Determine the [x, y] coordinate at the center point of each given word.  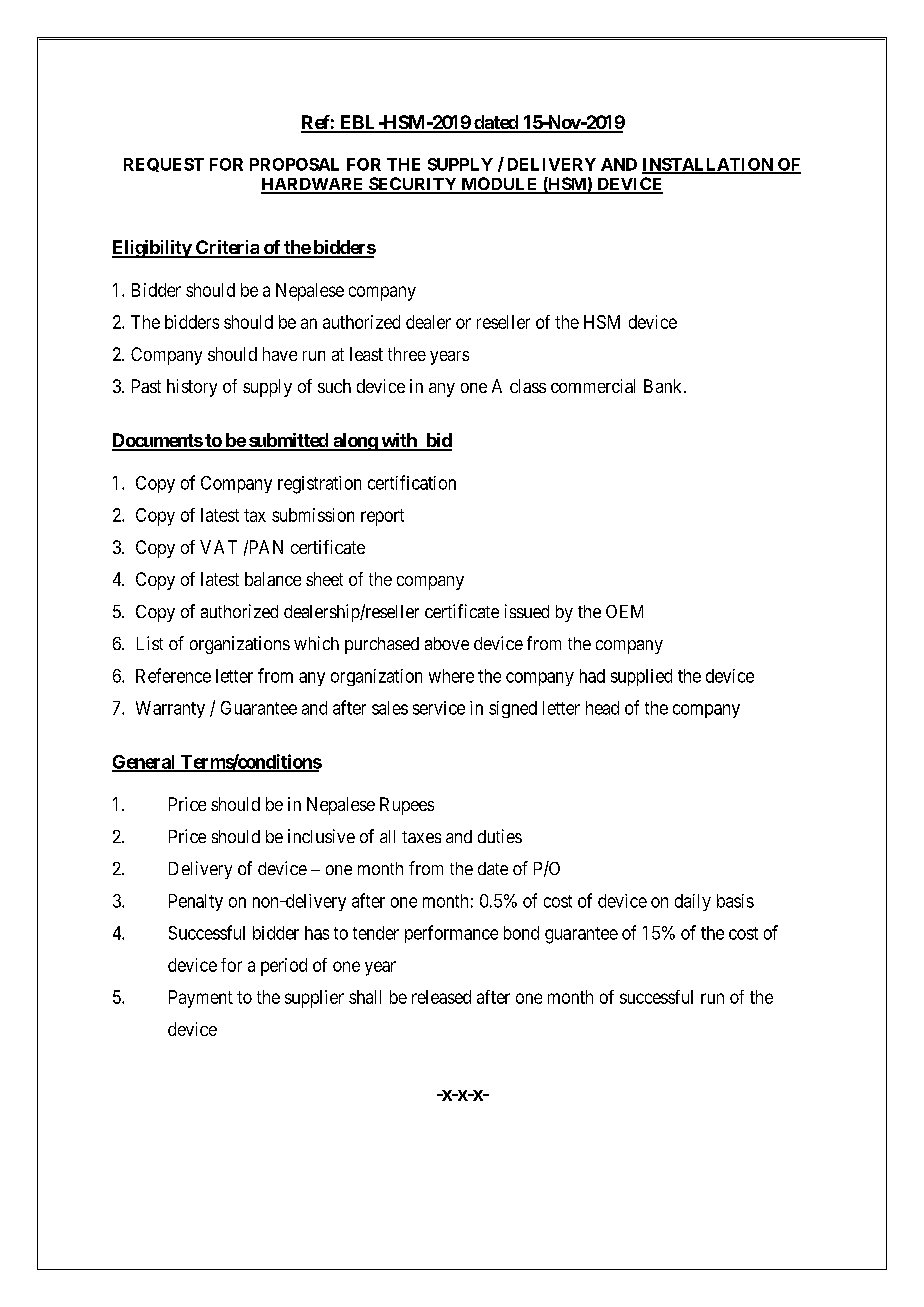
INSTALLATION [708, 165]
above [447, 643]
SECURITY [413, 185]
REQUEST [164, 165]
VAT [218, 547]
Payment [201, 999]
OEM [624, 611]
